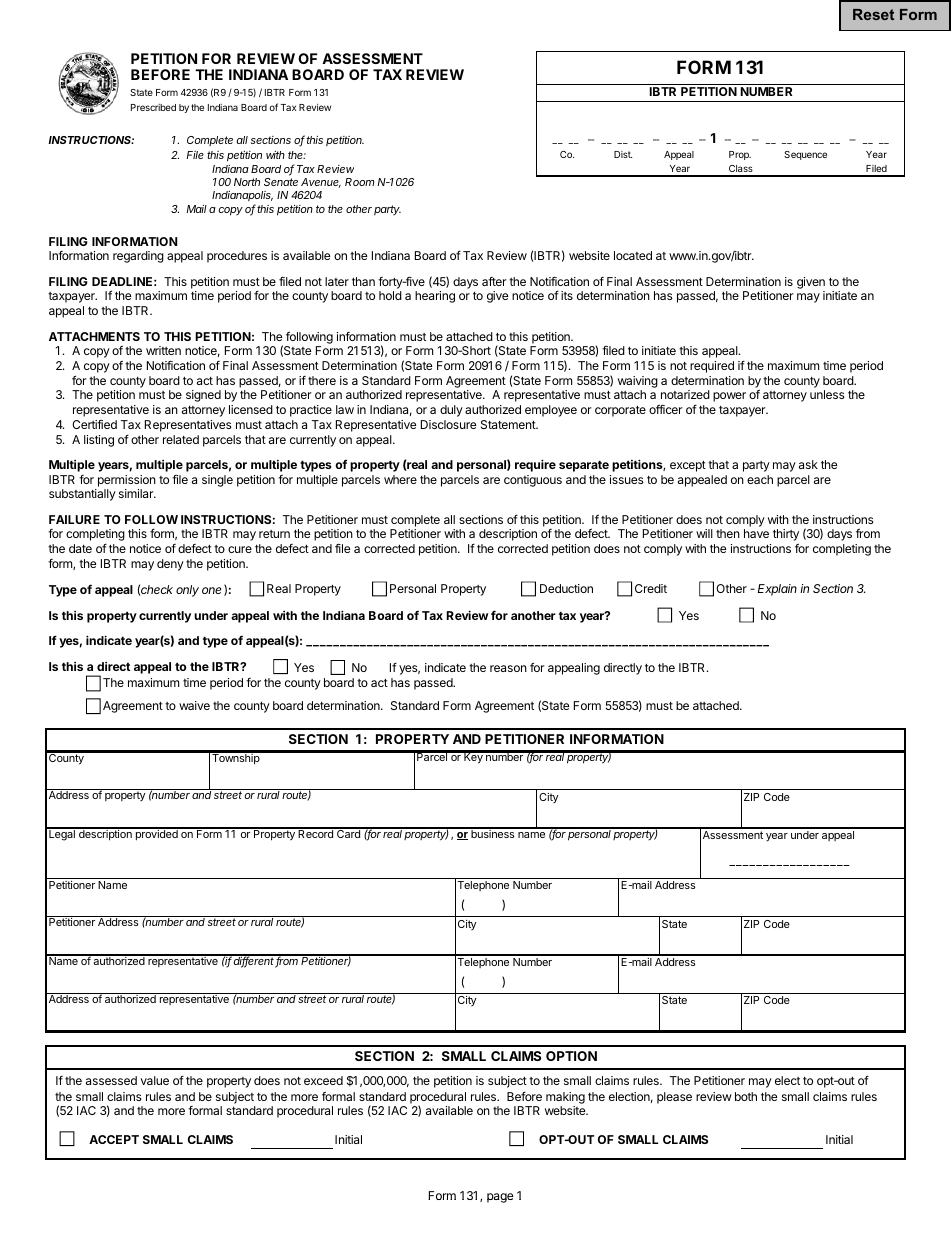  What do you see at coordinates (508, 668) in the screenshot?
I see `reason` at bounding box center [508, 668].
